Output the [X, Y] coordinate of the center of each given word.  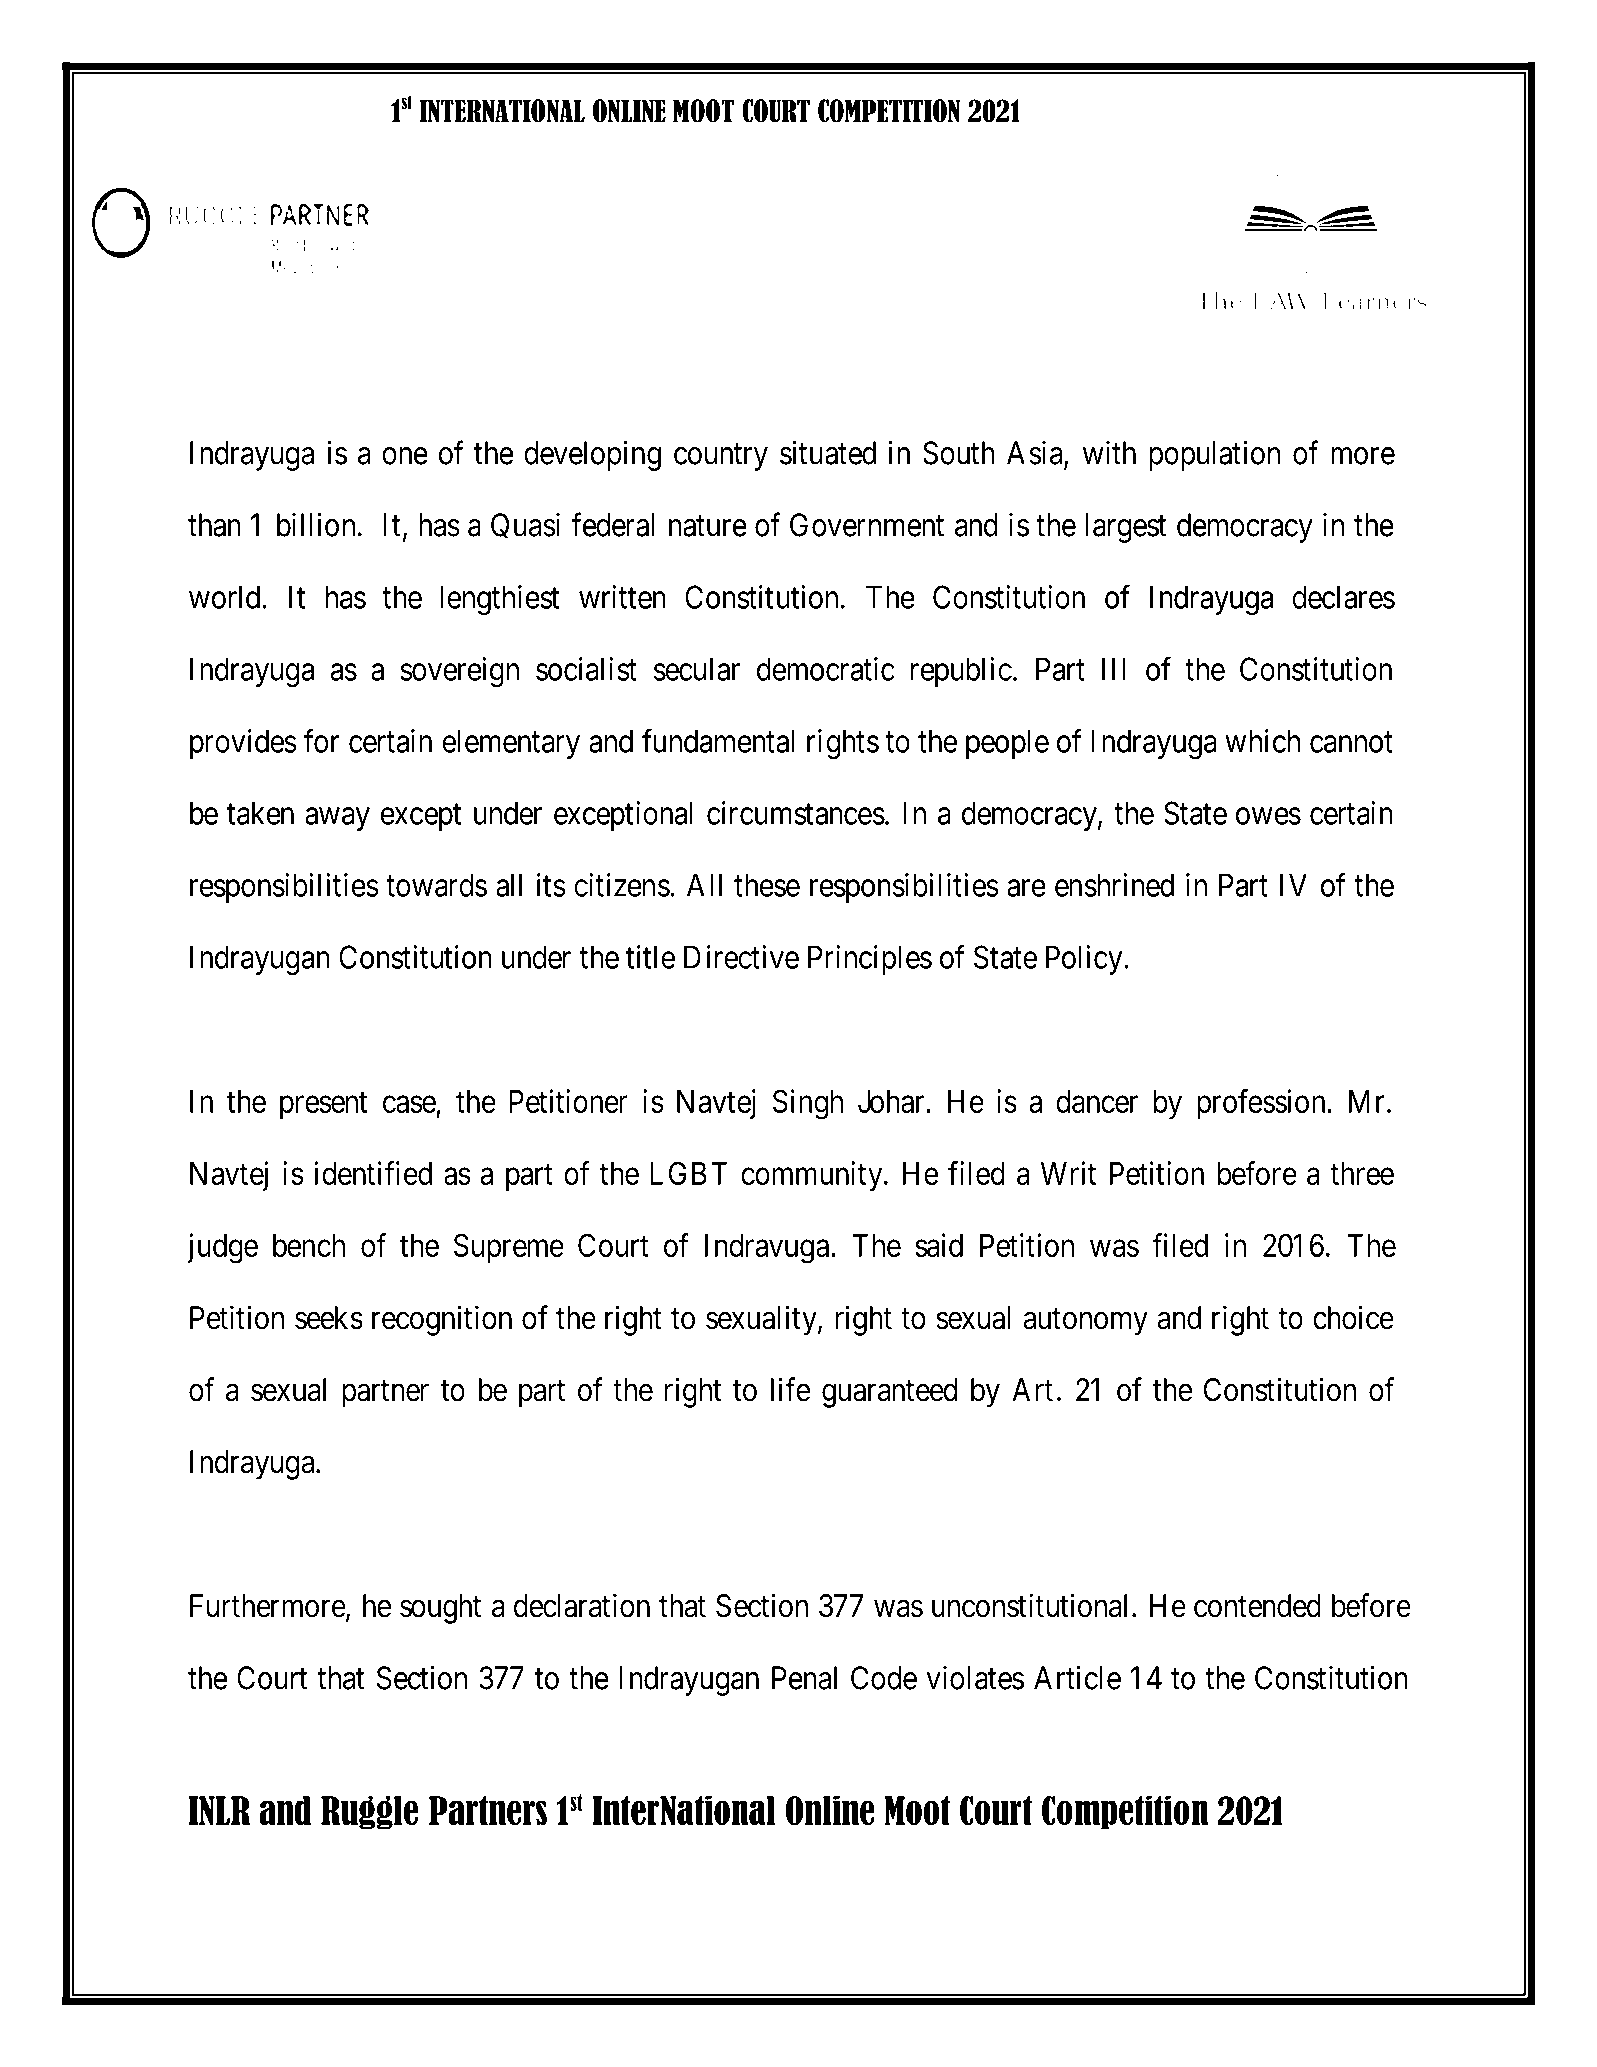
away [337, 819]
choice [1353, 1317]
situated [828, 452]
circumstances [796, 813]
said [939, 1245]
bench [309, 1245]
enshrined [1114, 885]
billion [316, 524]
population [1214, 455]
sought [440, 1609]
